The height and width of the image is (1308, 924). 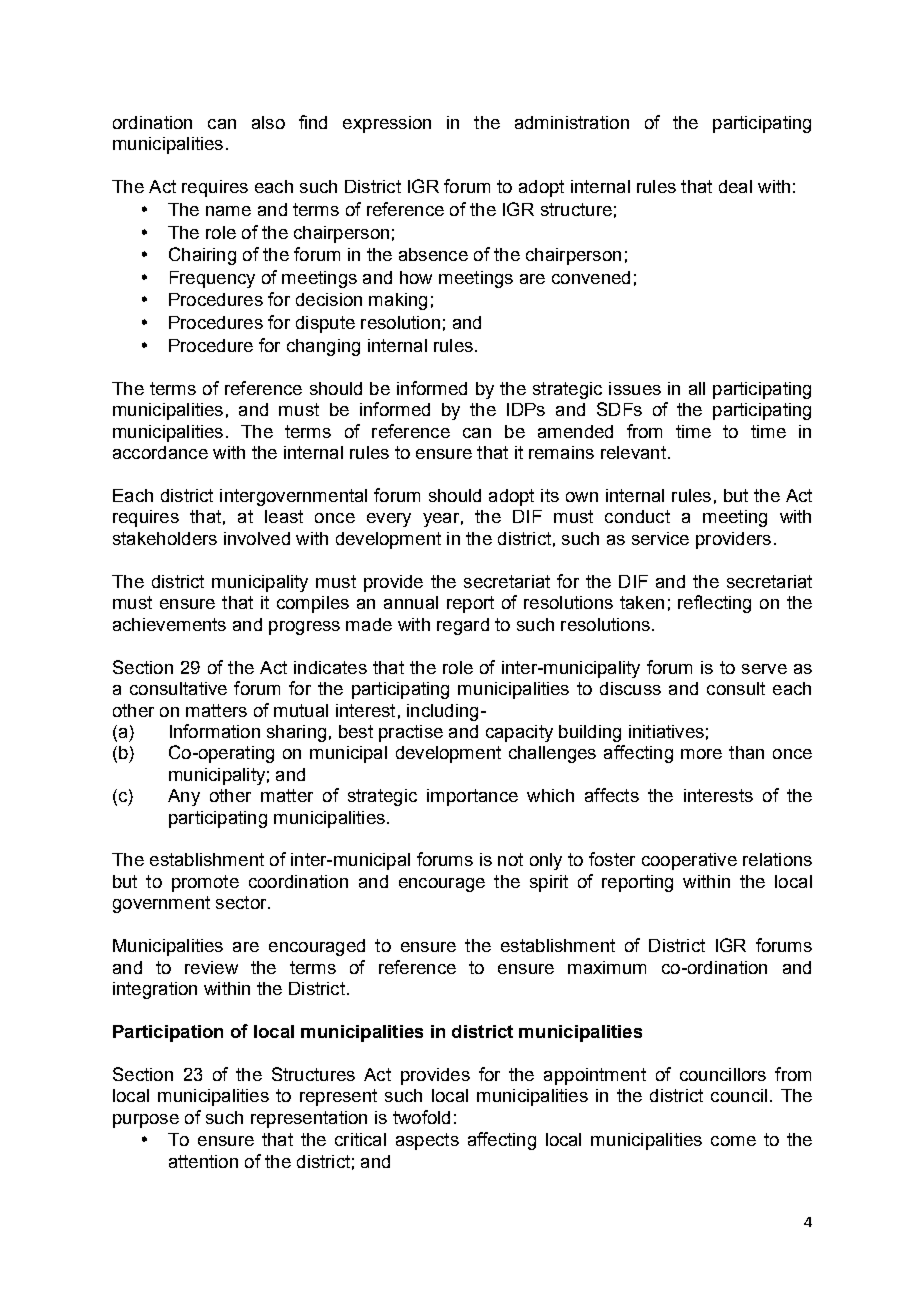 I want to click on not, so click(x=510, y=859).
